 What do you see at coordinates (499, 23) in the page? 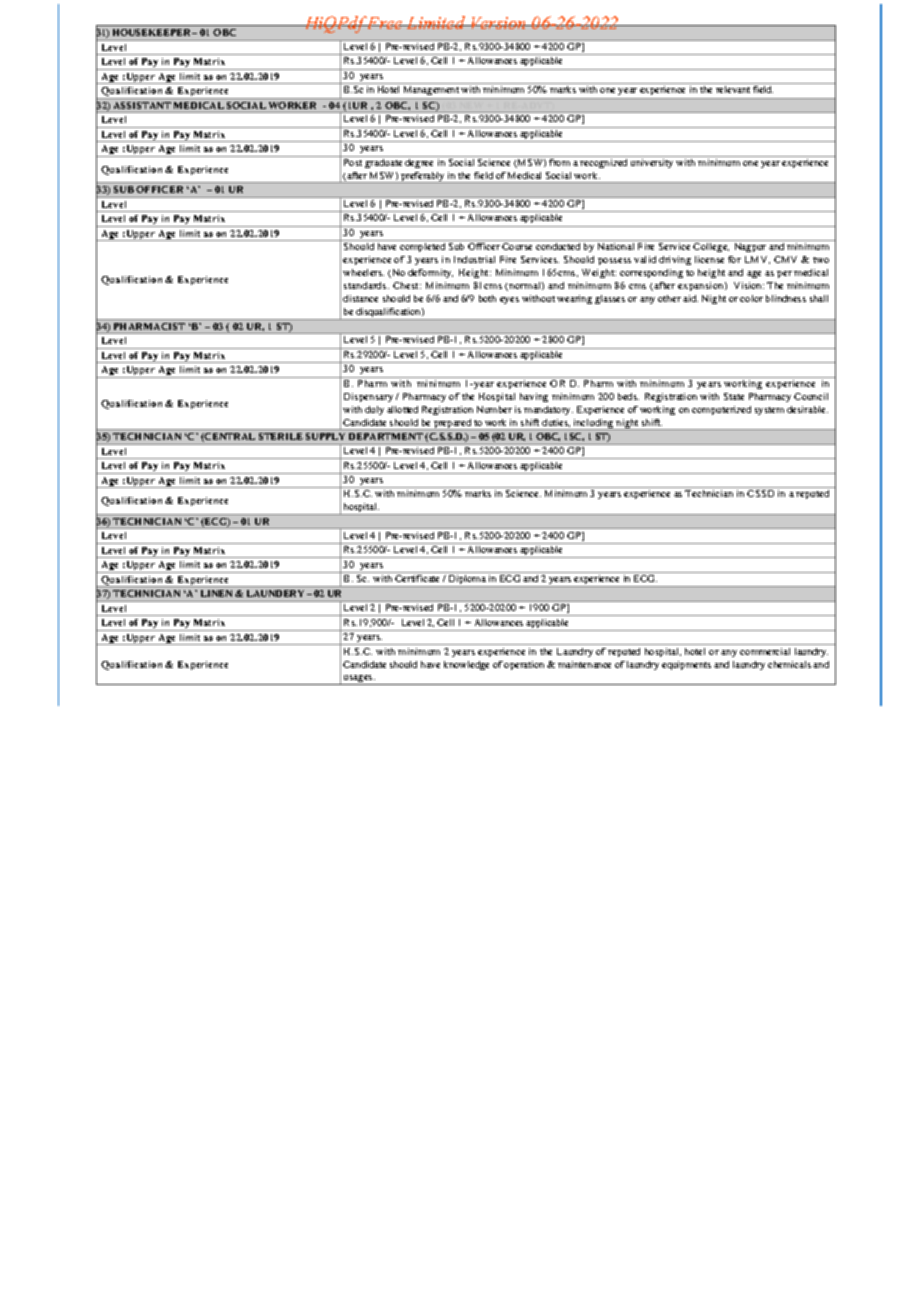
I see `Version` at bounding box center [499, 23].
